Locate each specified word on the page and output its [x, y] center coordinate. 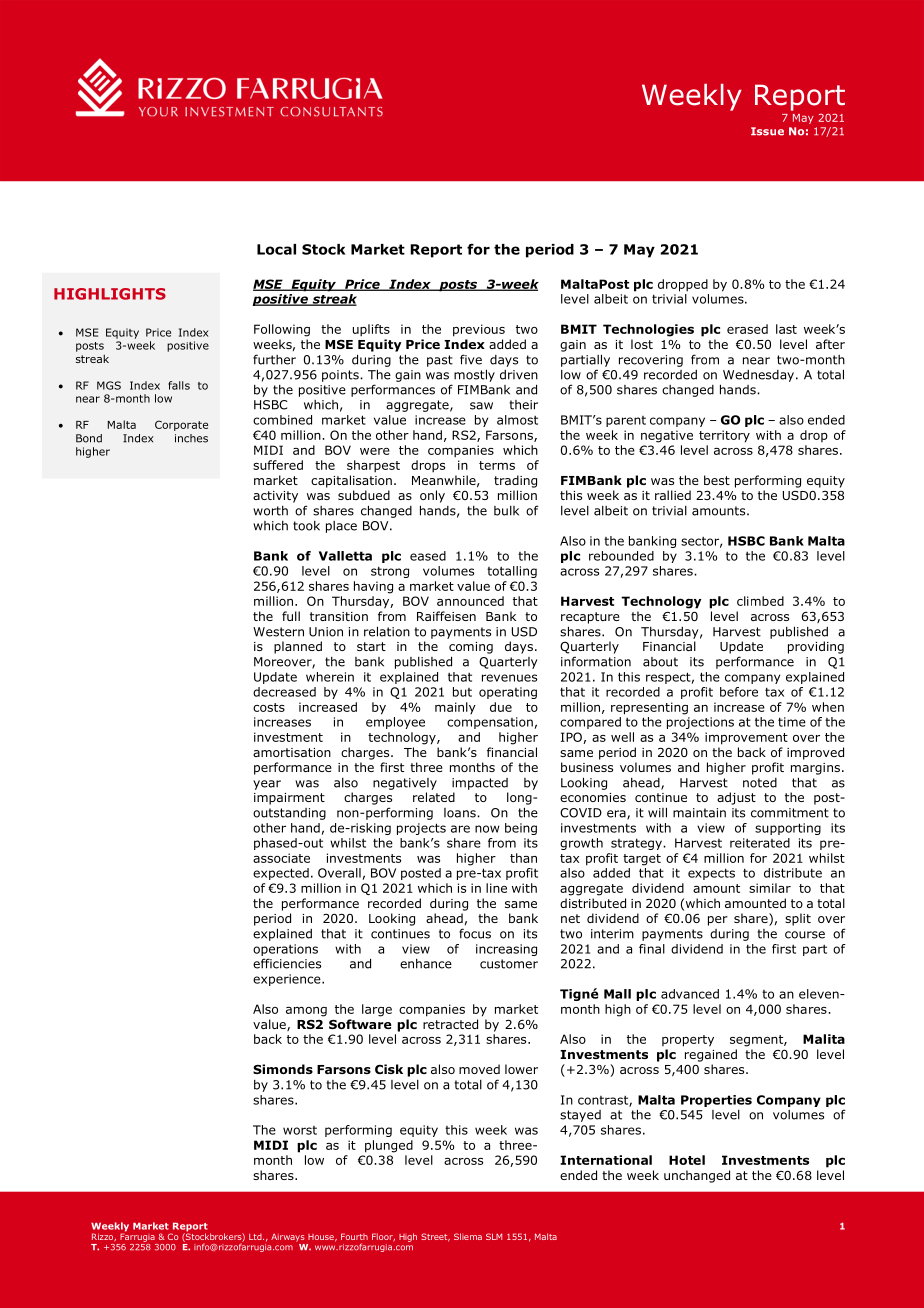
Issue [767, 131]
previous [479, 330]
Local [276, 249]
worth [270, 511]
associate [281, 858]
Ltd [256, 1237]
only [432, 496]
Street [435, 1237]
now [487, 829]
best [717, 480]
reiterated [760, 843]
